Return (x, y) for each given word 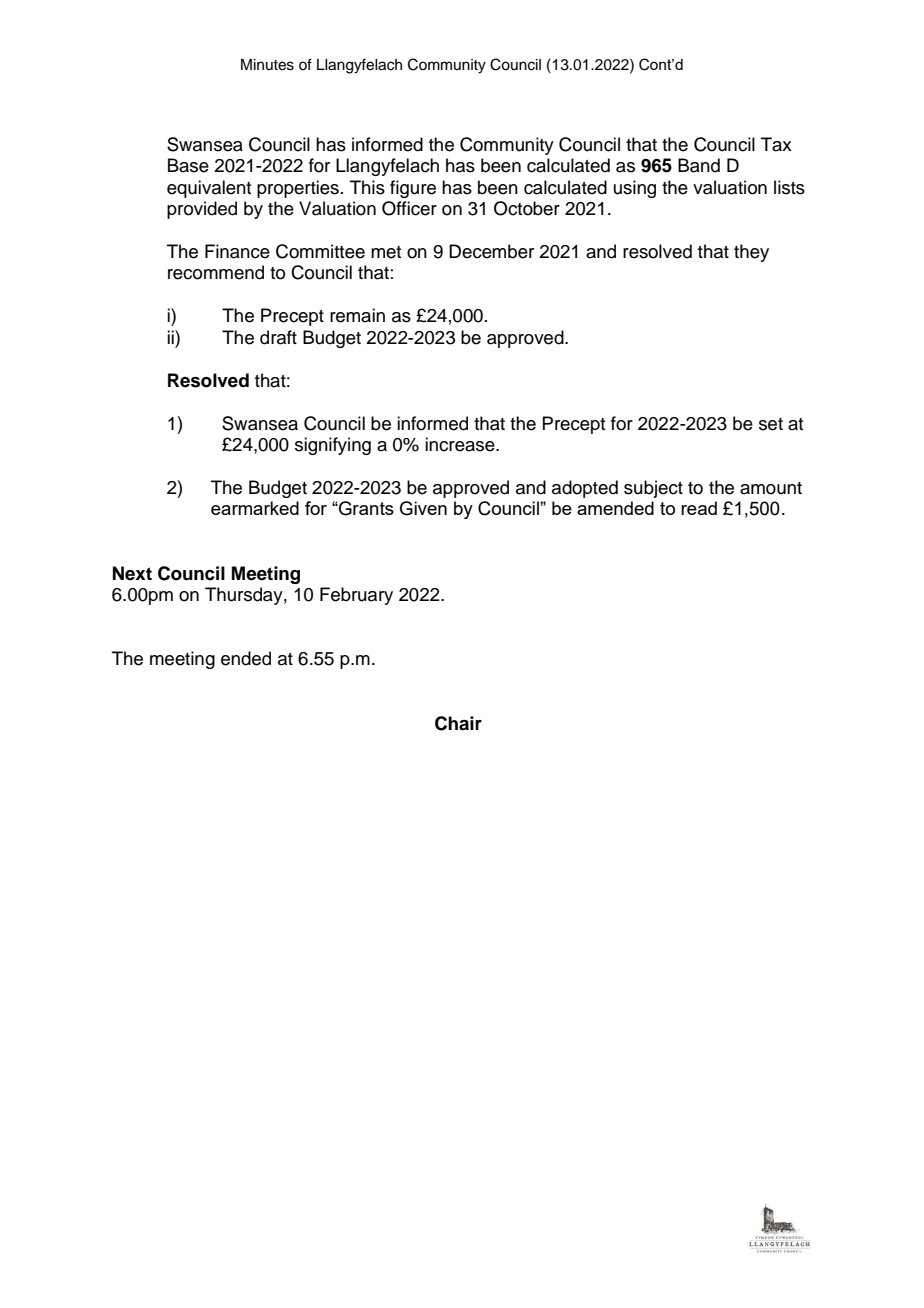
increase (461, 444)
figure (413, 189)
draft (278, 337)
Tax (776, 144)
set (771, 424)
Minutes (267, 65)
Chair (458, 723)
